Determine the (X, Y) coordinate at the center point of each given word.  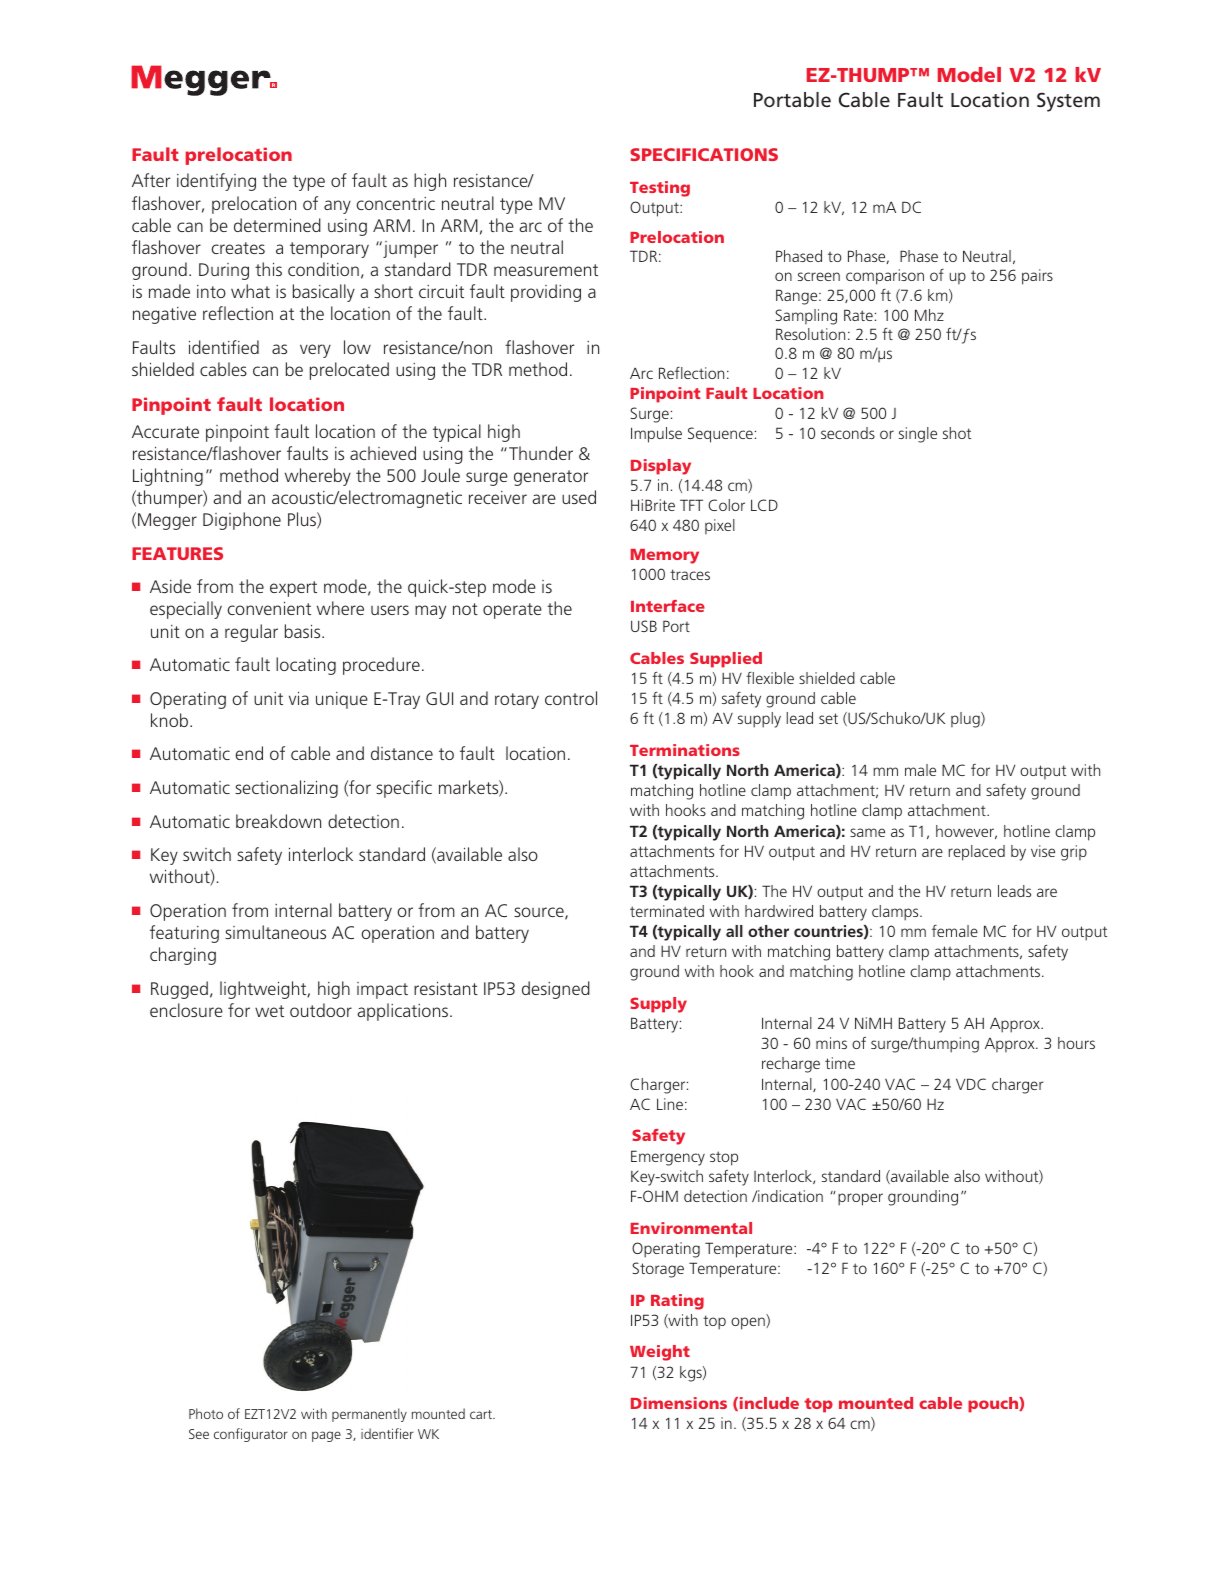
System (1068, 102)
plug (966, 720)
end (249, 753)
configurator (251, 1435)
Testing (660, 189)
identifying (216, 182)
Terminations (685, 750)
